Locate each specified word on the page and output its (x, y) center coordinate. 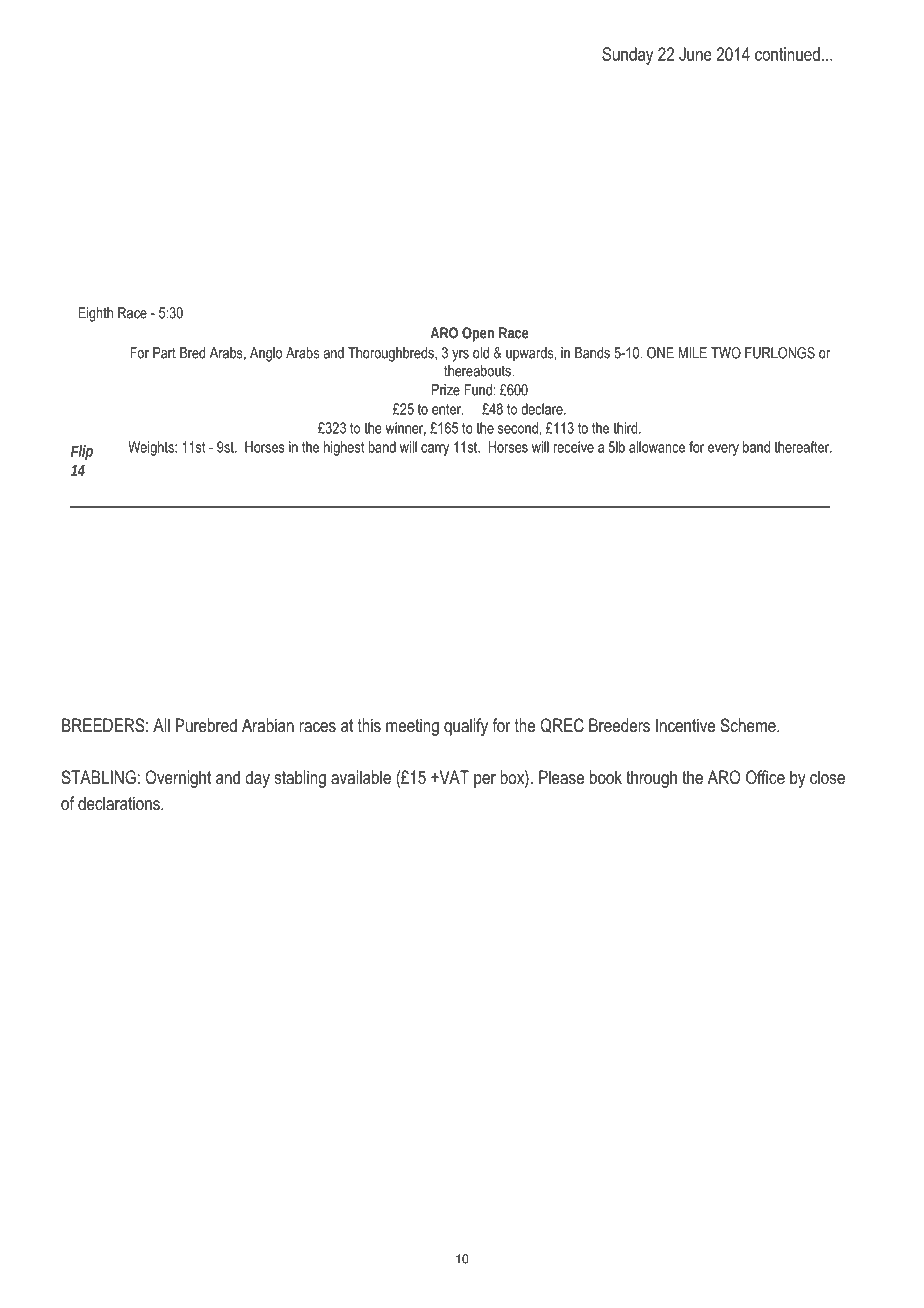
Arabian (268, 725)
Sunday (627, 56)
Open (478, 334)
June (695, 54)
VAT (453, 777)
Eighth (96, 314)
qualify (466, 727)
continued (787, 54)
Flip (82, 452)
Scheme (749, 725)
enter (447, 409)
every (723, 450)
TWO (726, 353)
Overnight (178, 779)
